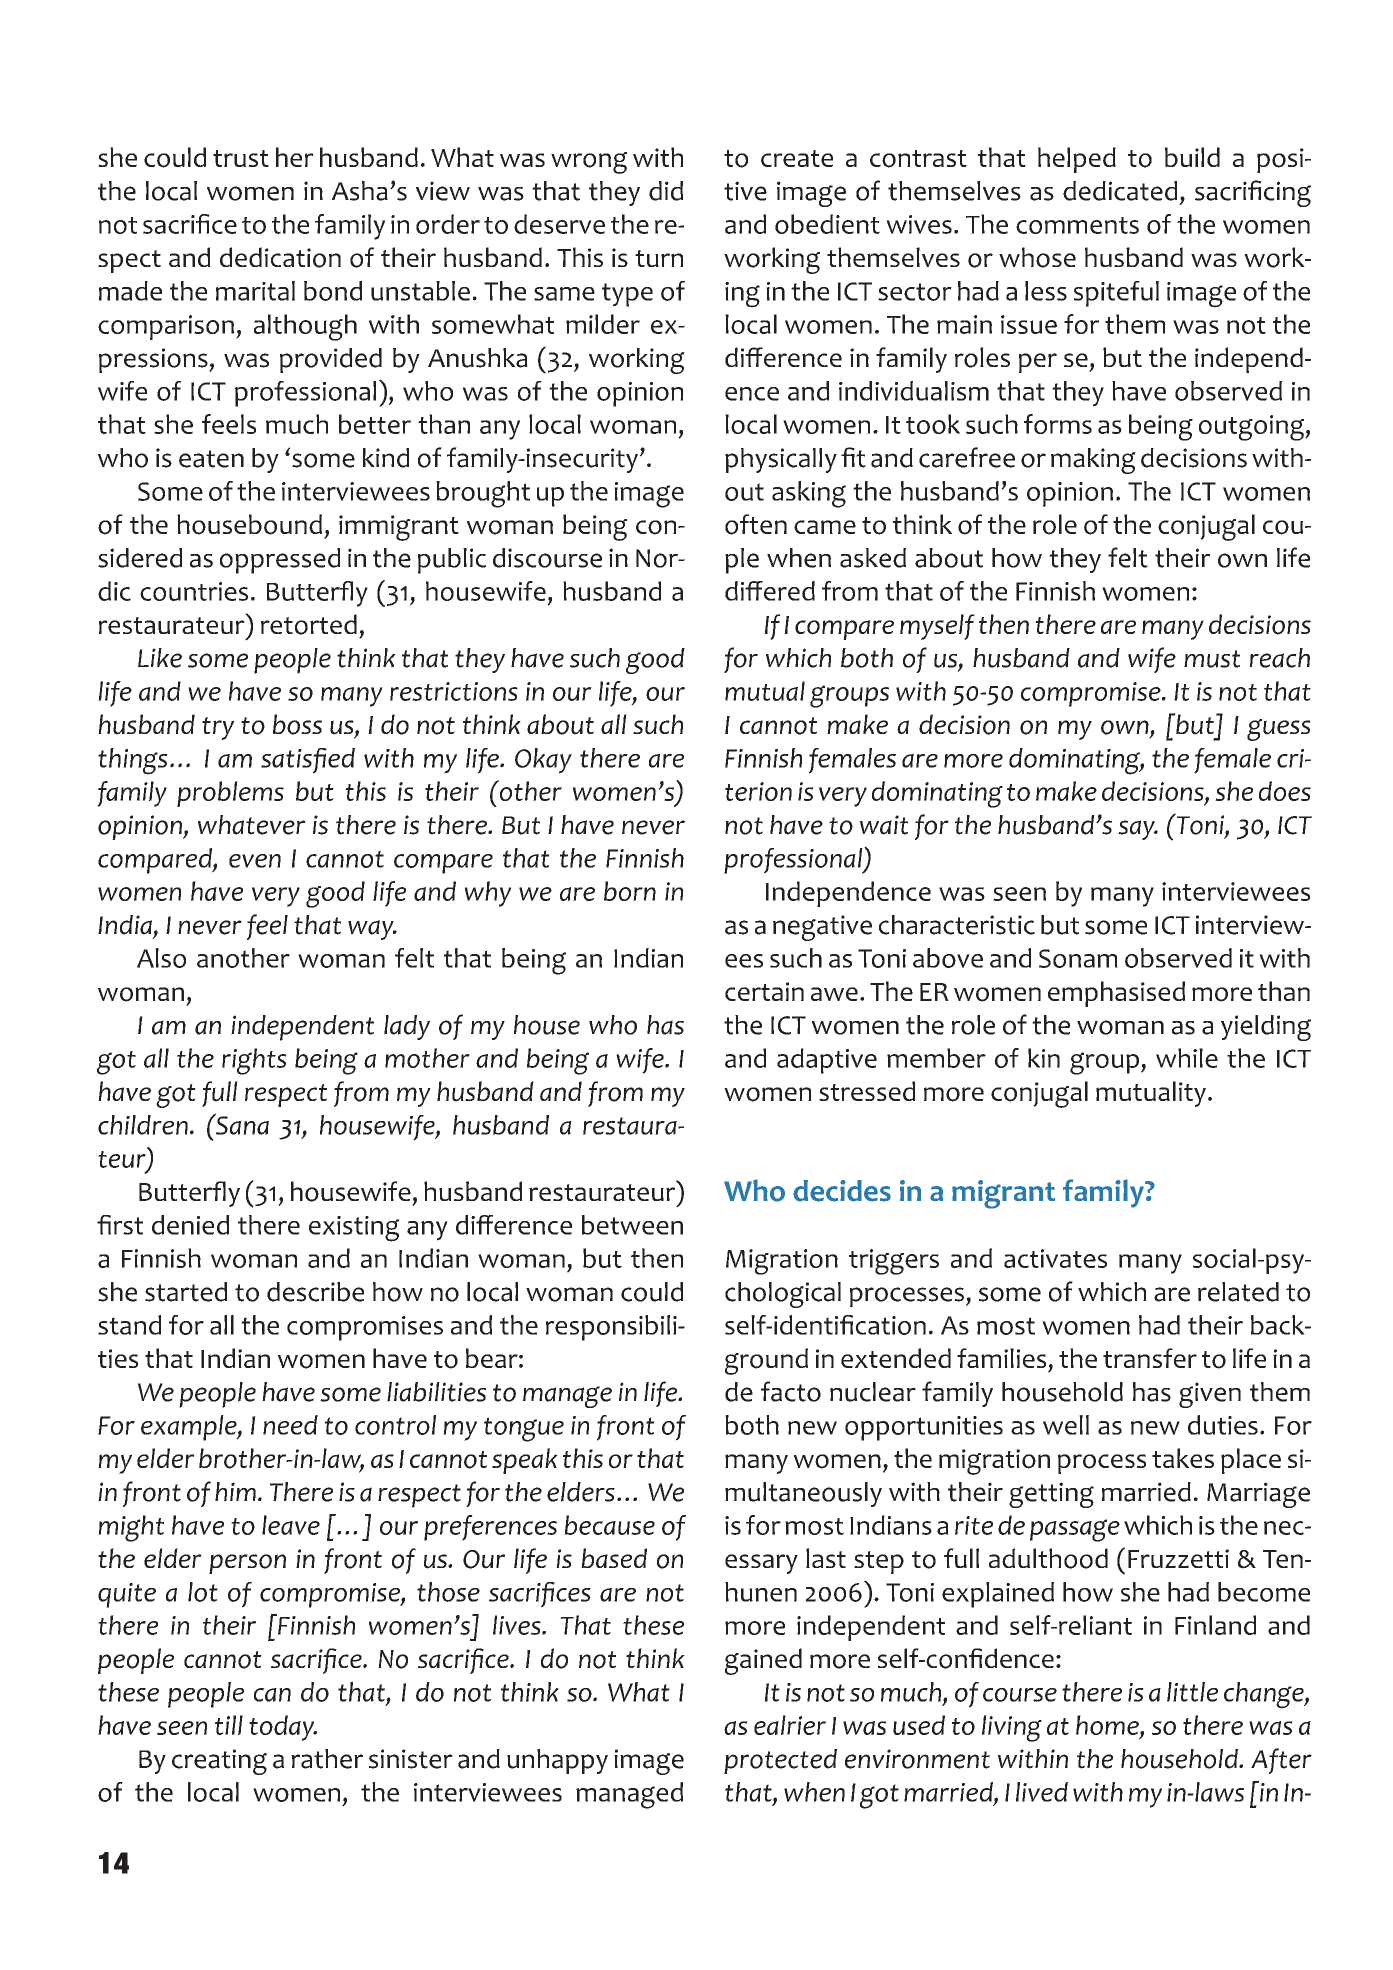  What do you see at coordinates (780, 1761) in the image?
I see `protected` at bounding box center [780, 1761].
